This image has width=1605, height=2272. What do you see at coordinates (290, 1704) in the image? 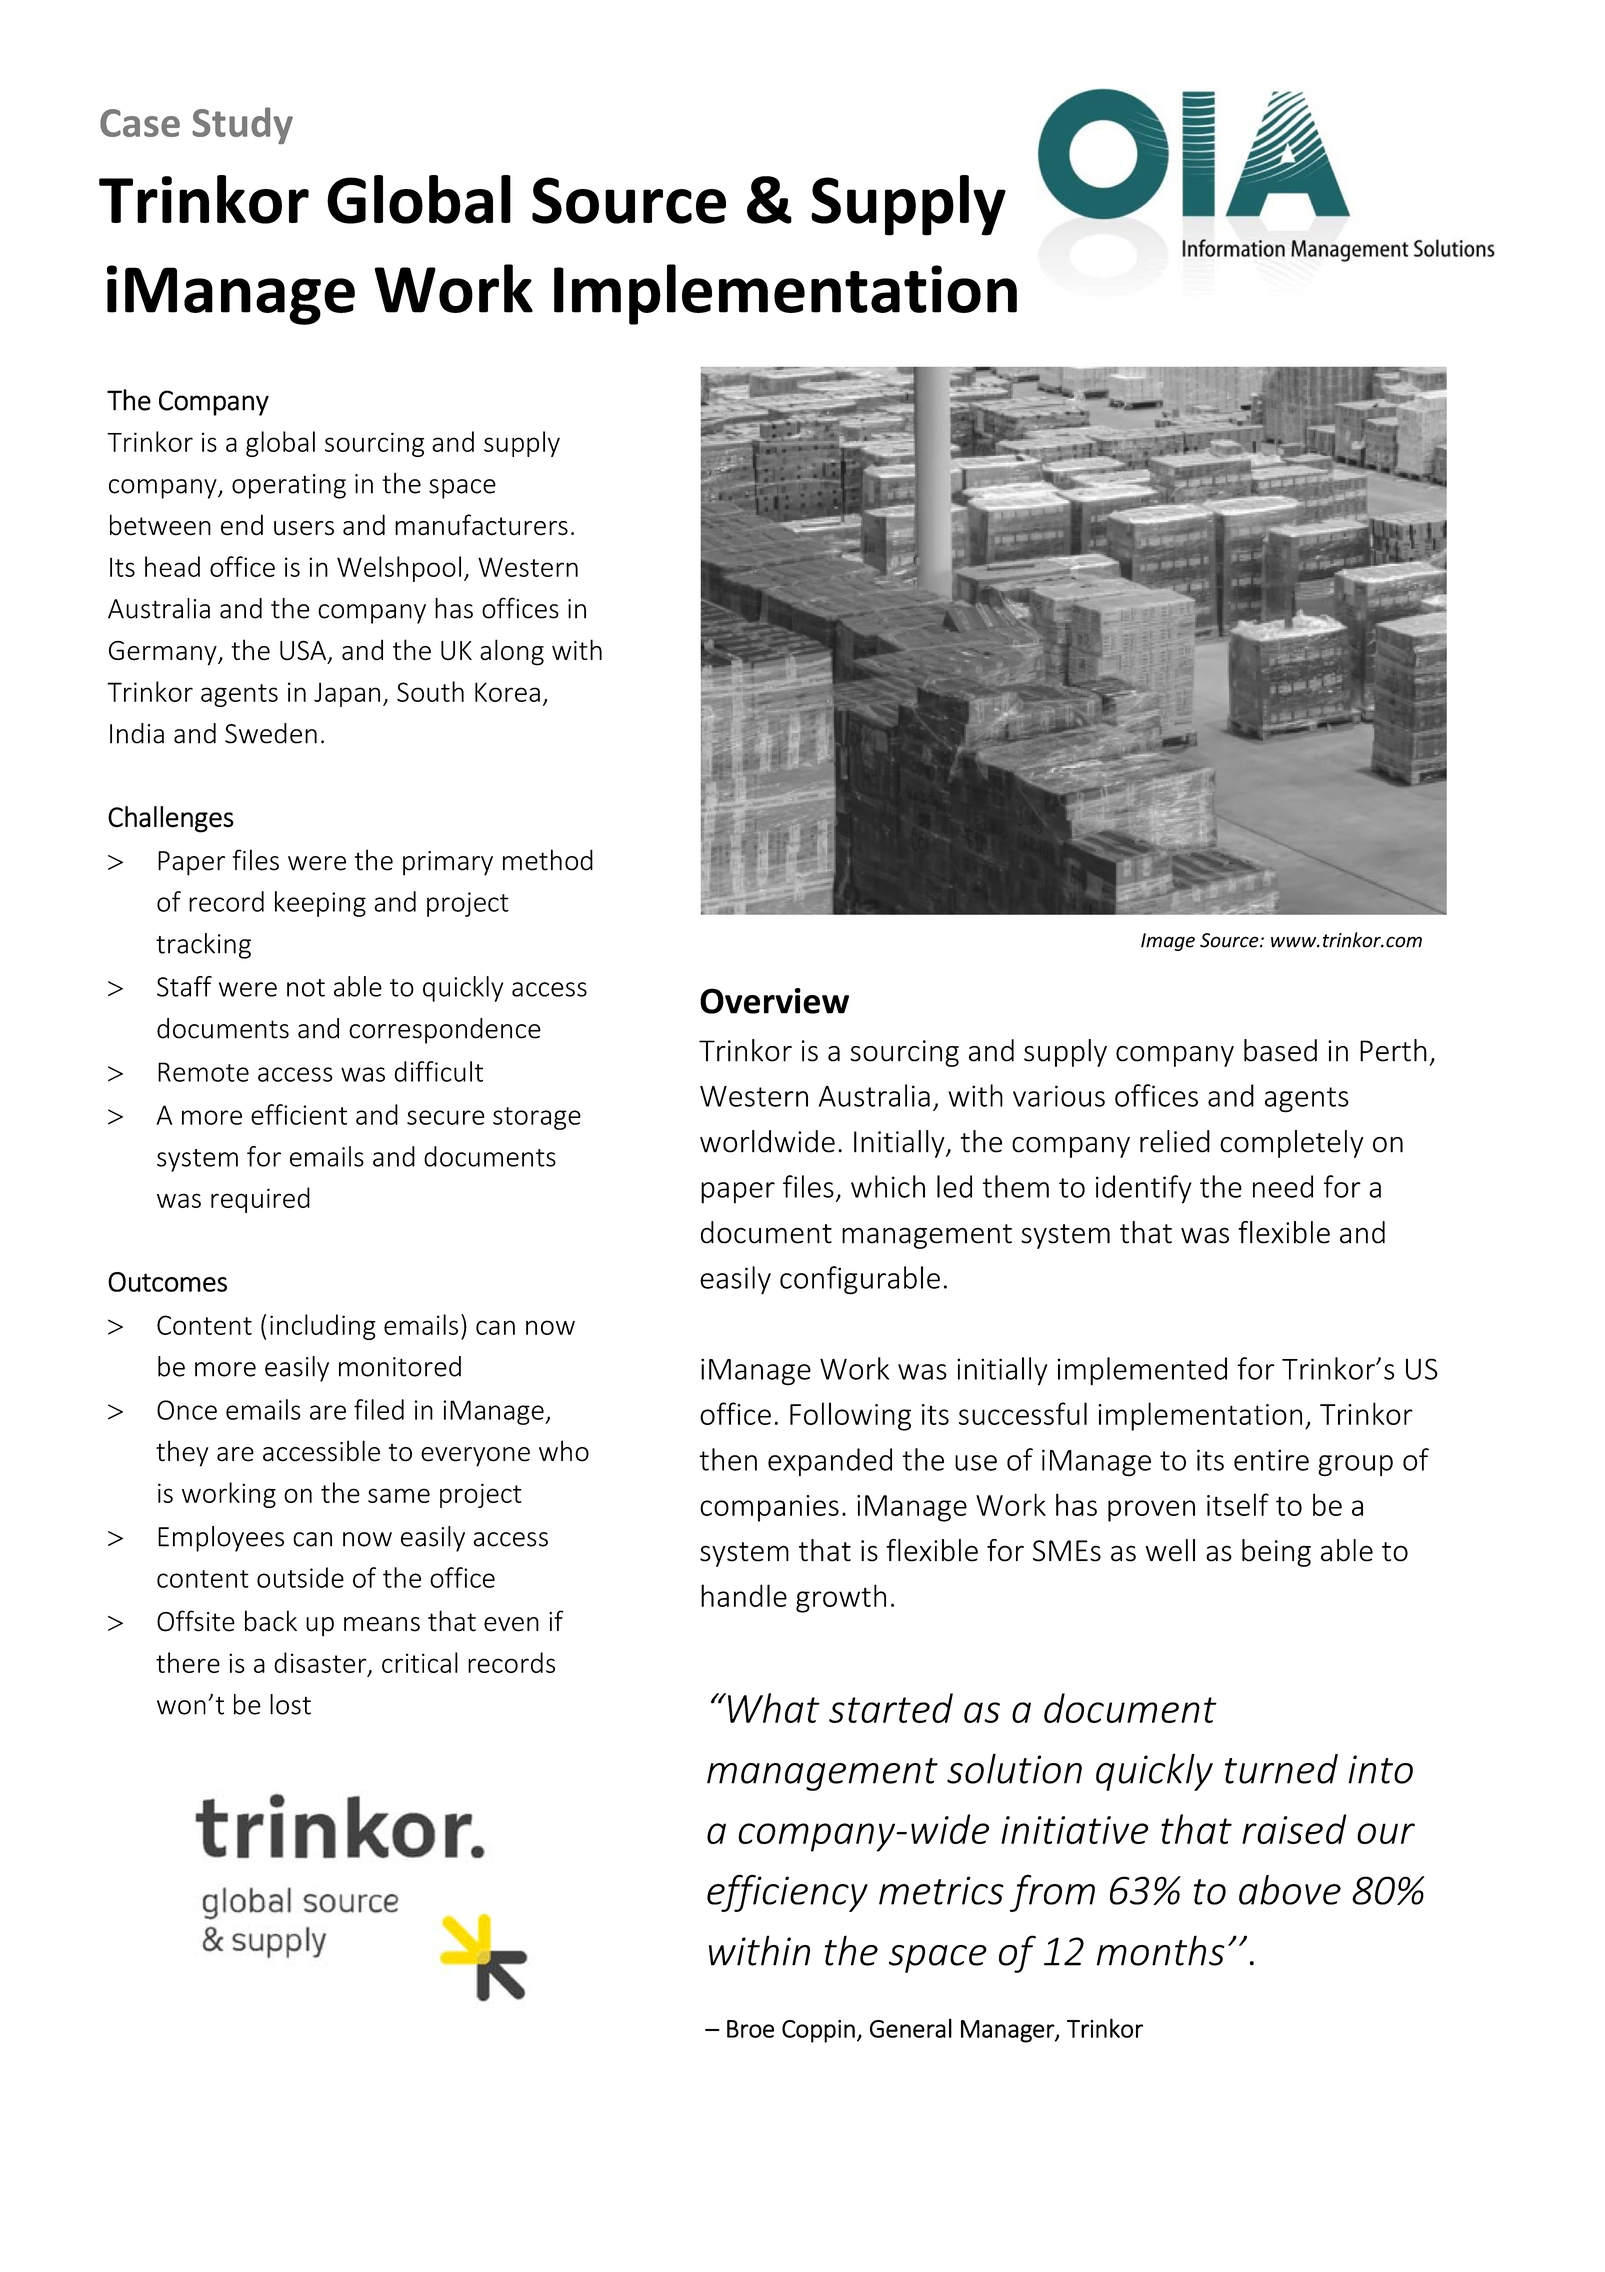
I see `lost` at bounding box center [290, 1704].
